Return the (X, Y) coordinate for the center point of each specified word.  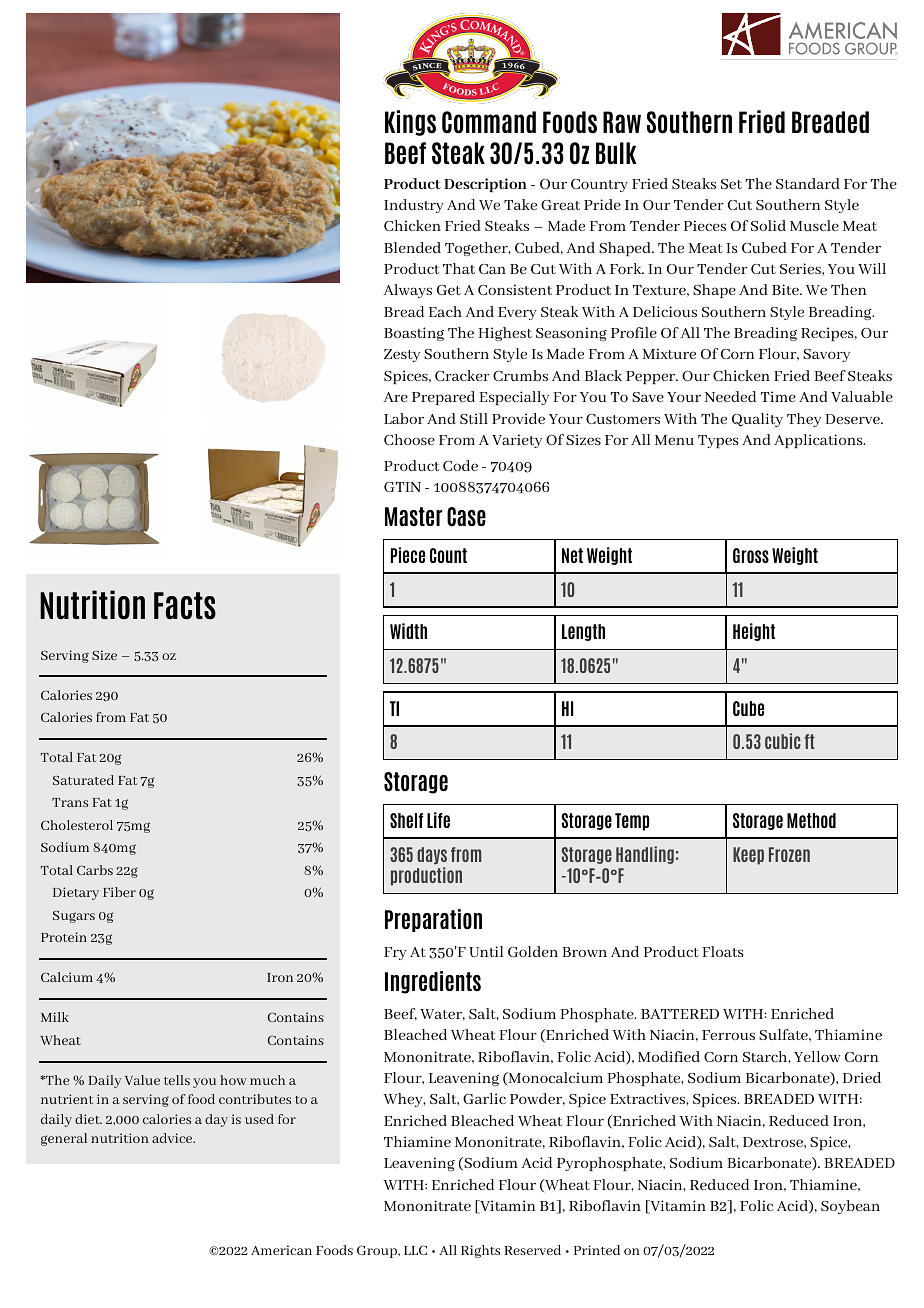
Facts (185, 606)
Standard (808, 183)
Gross (751, 555)
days (432, 855)
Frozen (789, 854)
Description (485, 185)
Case (466, 517)
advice (173, 1138)
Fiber (119, 892)
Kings (410, 123)
